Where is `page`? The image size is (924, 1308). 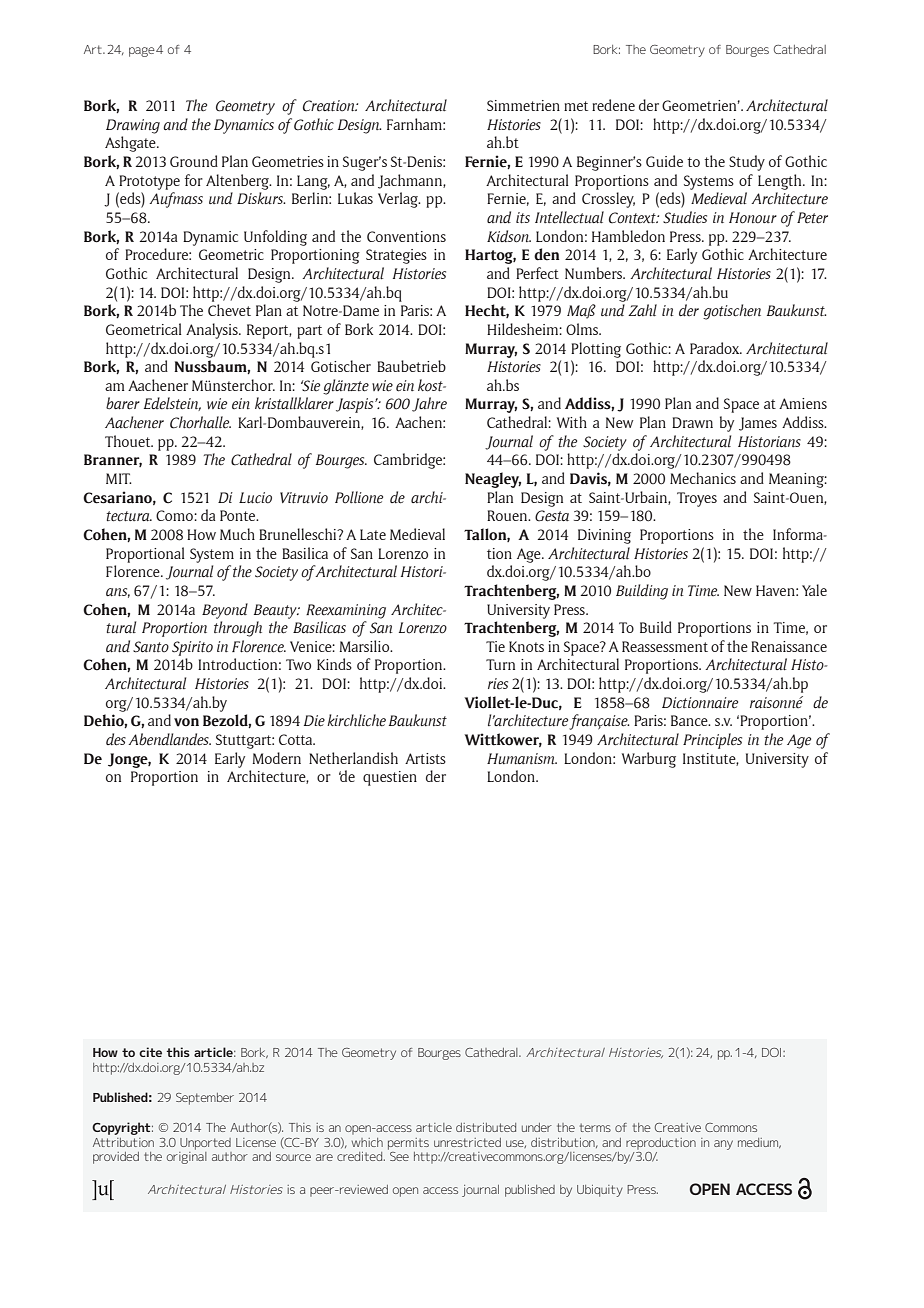 page is located at coordinates (142, 52).
